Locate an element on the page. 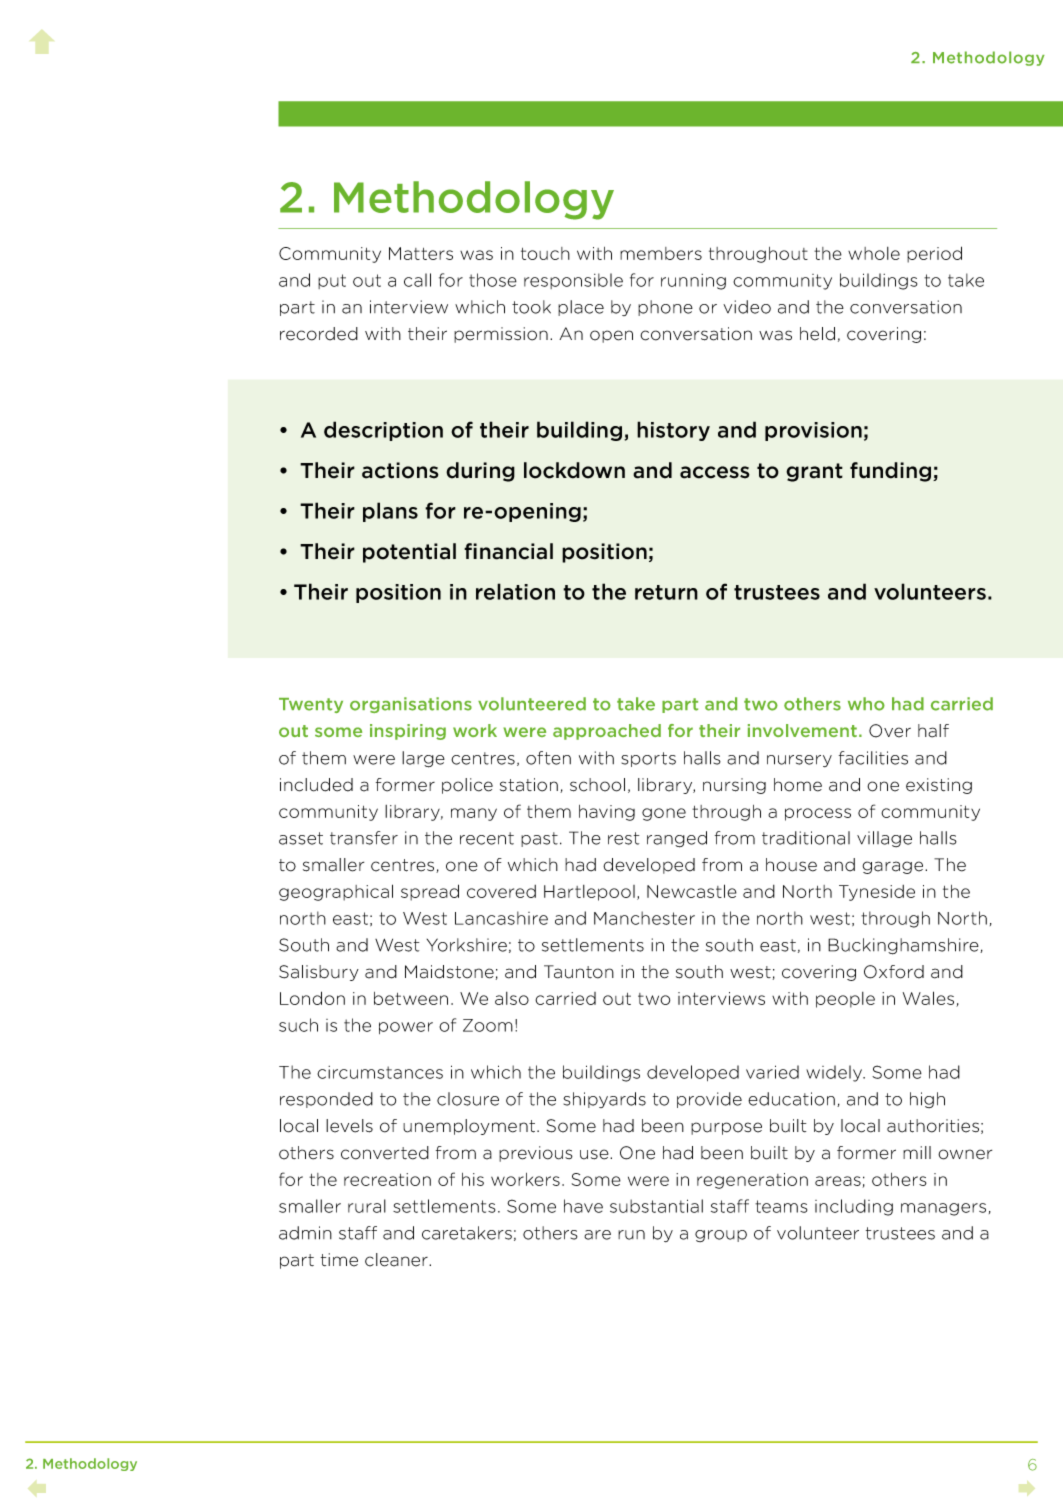  half is located at coordinates (933, 731).
